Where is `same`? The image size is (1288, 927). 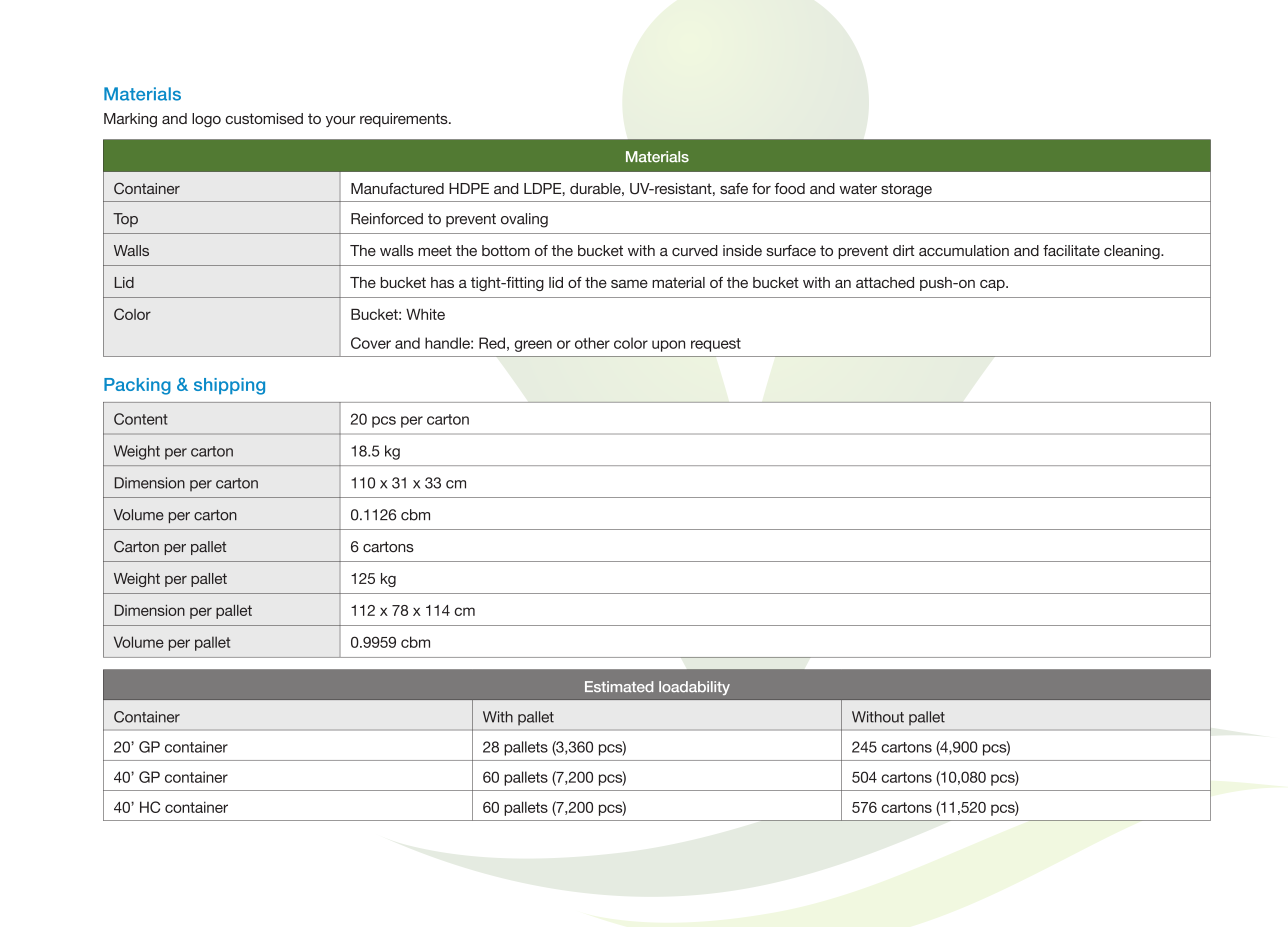
same is located at coordinates (629, 283).
